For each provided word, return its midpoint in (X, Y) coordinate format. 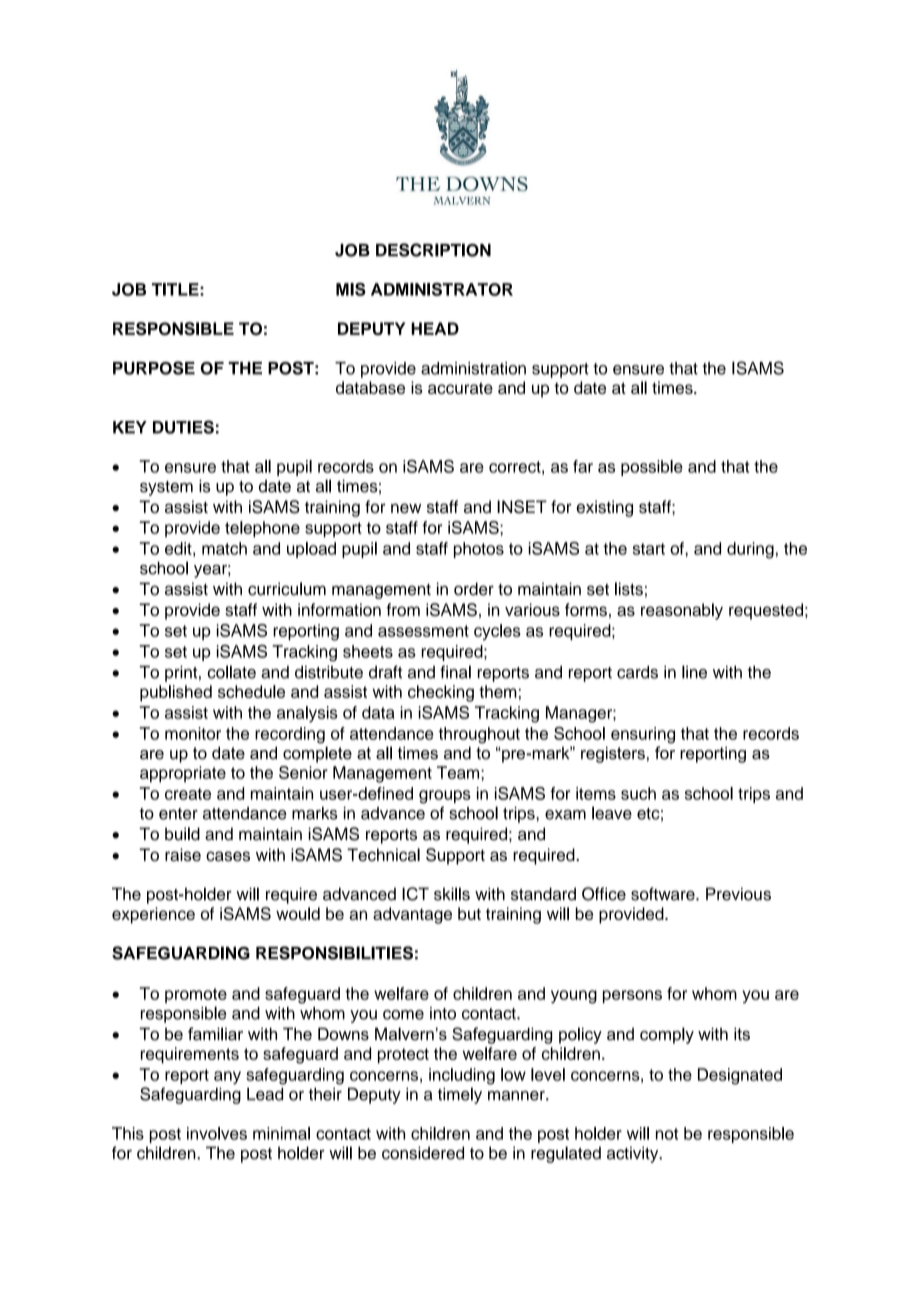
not (667, 1134)
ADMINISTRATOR (442, 289)
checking (441, 693)
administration (473, 368)
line (694, 672)
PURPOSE (154, 368)
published (176, 693)
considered (423, 1153)
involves (217, 1133)
